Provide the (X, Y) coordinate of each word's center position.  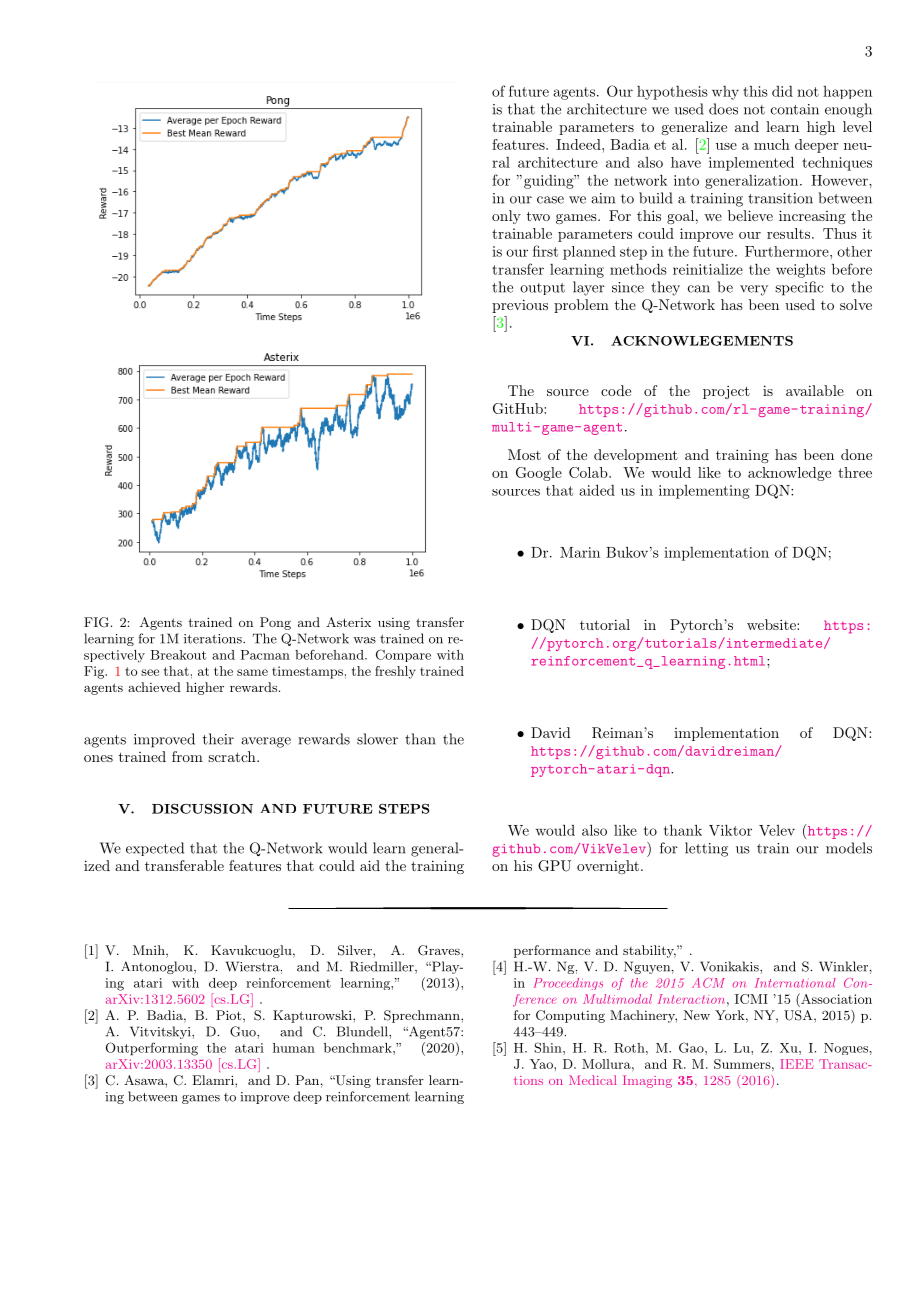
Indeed (579, 144)
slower (377, 739)
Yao (542, 1064)
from (187, 756)
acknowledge (789, 474)
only (506, 217)
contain (795, 109)
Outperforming (152, 1049)
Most (524, 454)
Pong (275, 623)
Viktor (730, 830)
